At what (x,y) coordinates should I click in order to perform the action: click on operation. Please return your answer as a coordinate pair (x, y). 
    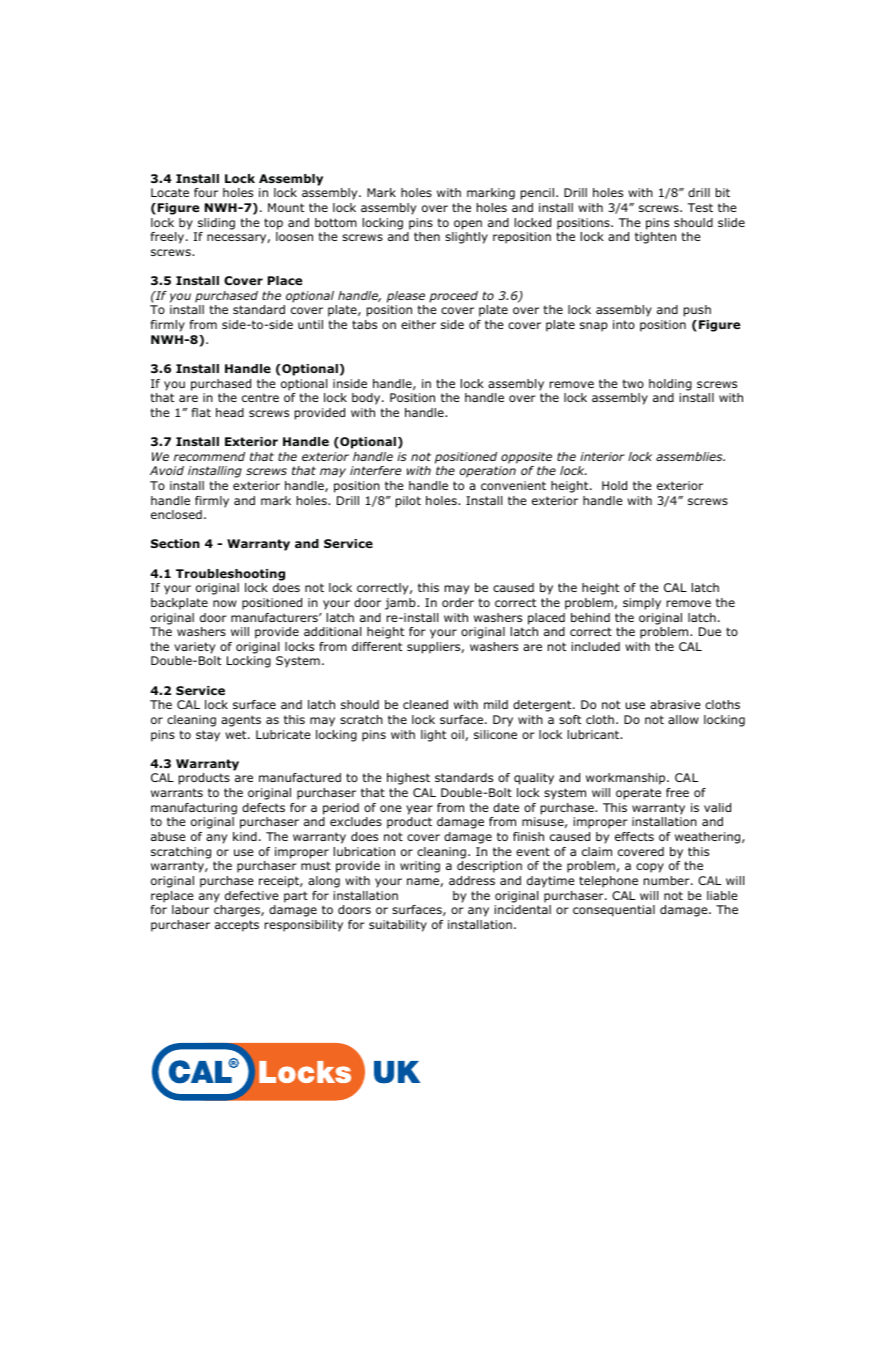
    Looking at the image, I should click on (488, 472).
